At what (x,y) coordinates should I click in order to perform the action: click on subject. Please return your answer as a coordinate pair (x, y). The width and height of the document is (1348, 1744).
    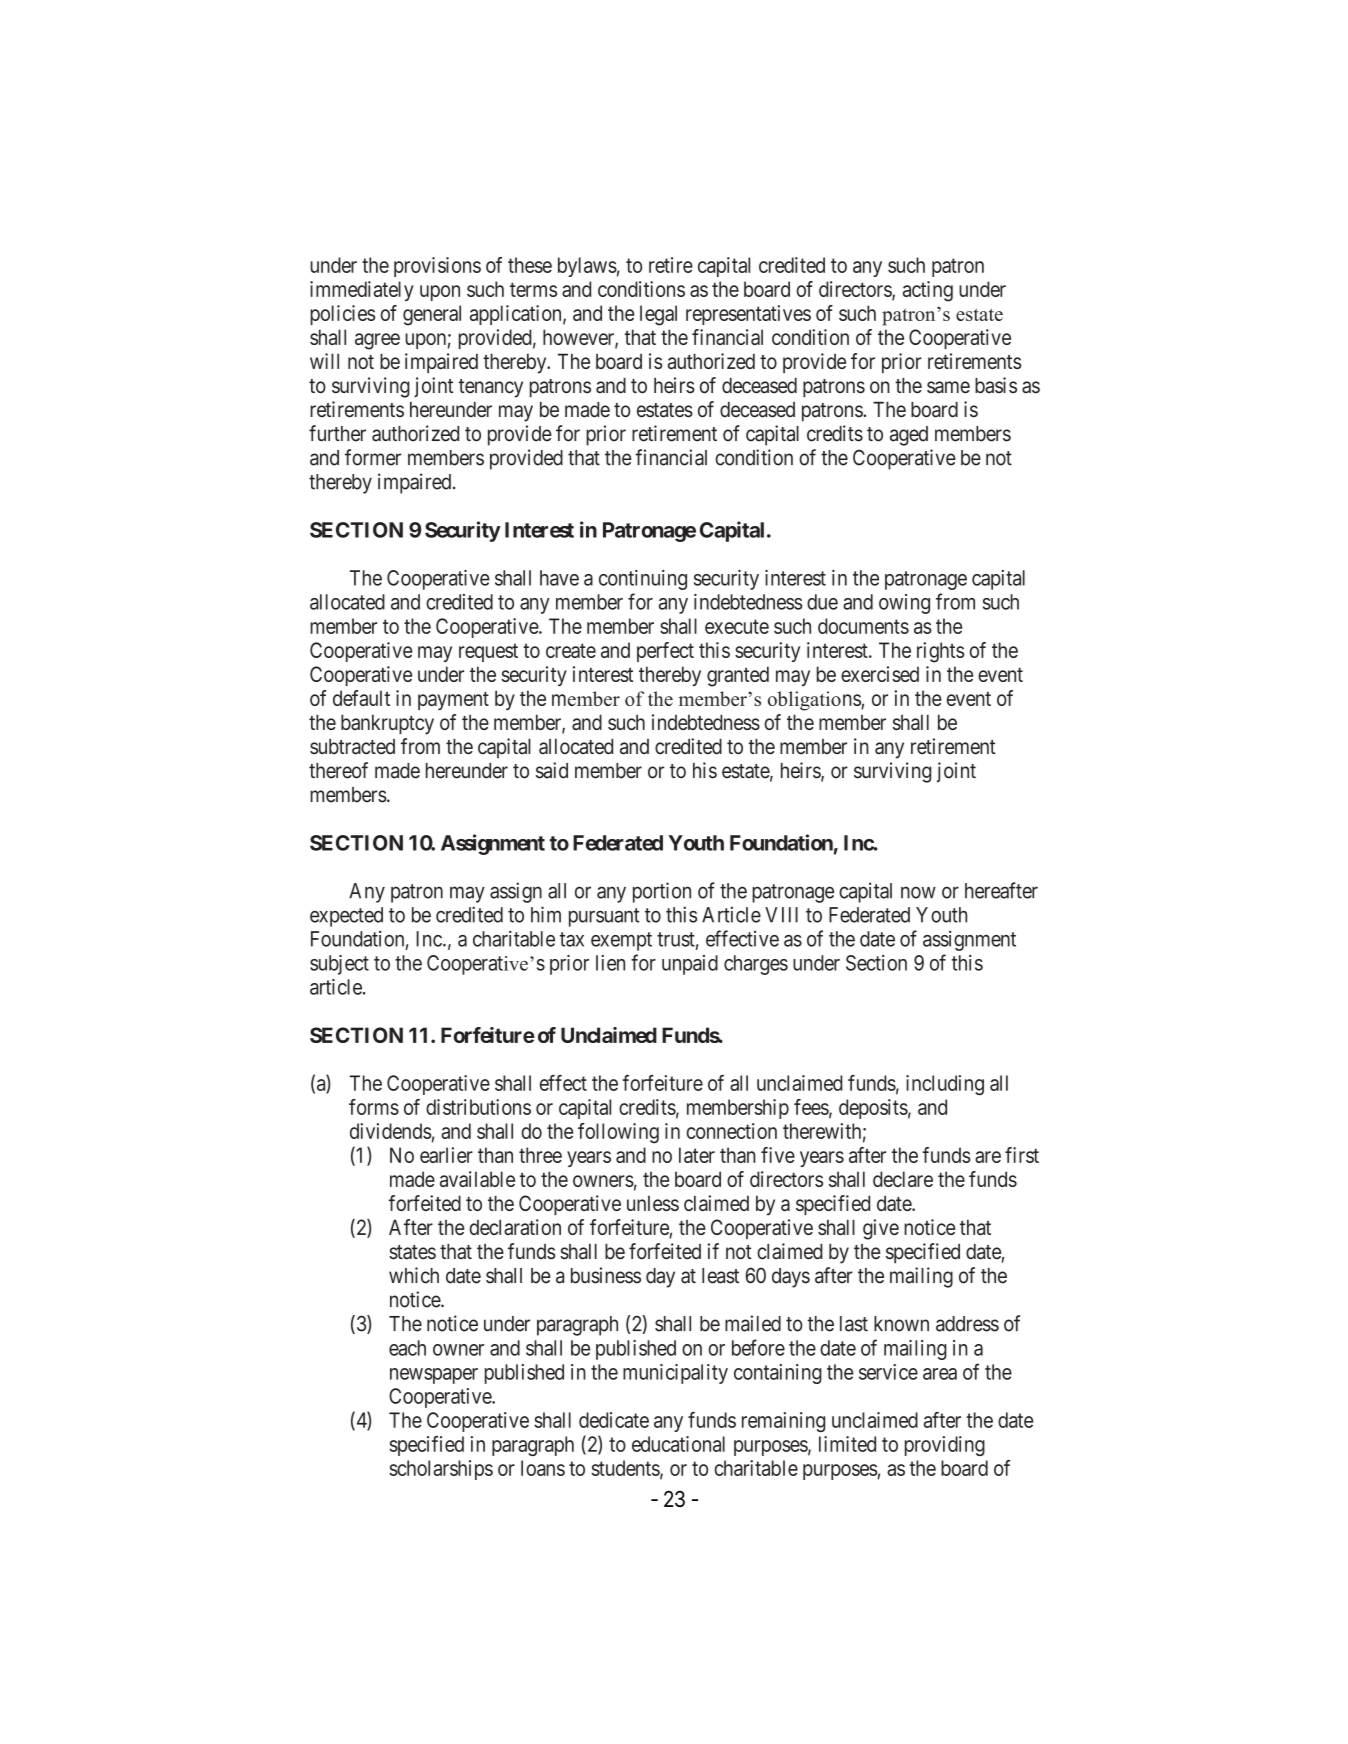
    Looking at the image, I should click on (339, 965).
